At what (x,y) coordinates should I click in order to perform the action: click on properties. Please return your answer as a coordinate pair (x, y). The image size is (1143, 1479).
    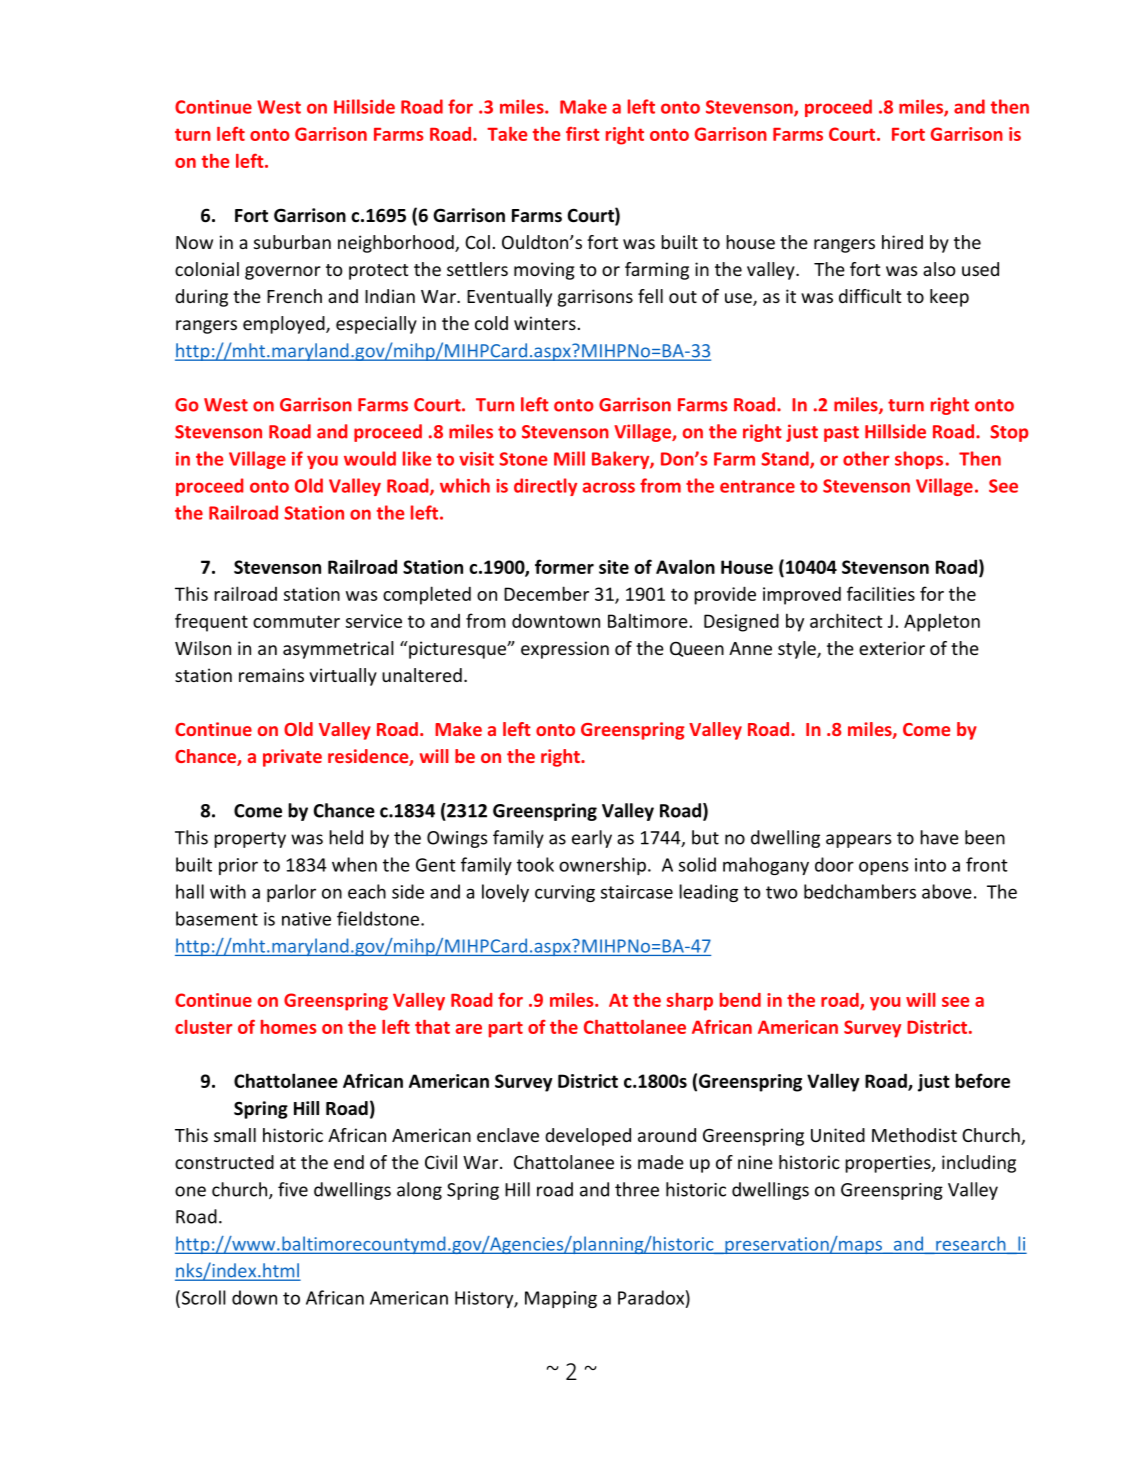
    Looking at the image, I should click on (889, 1164).
